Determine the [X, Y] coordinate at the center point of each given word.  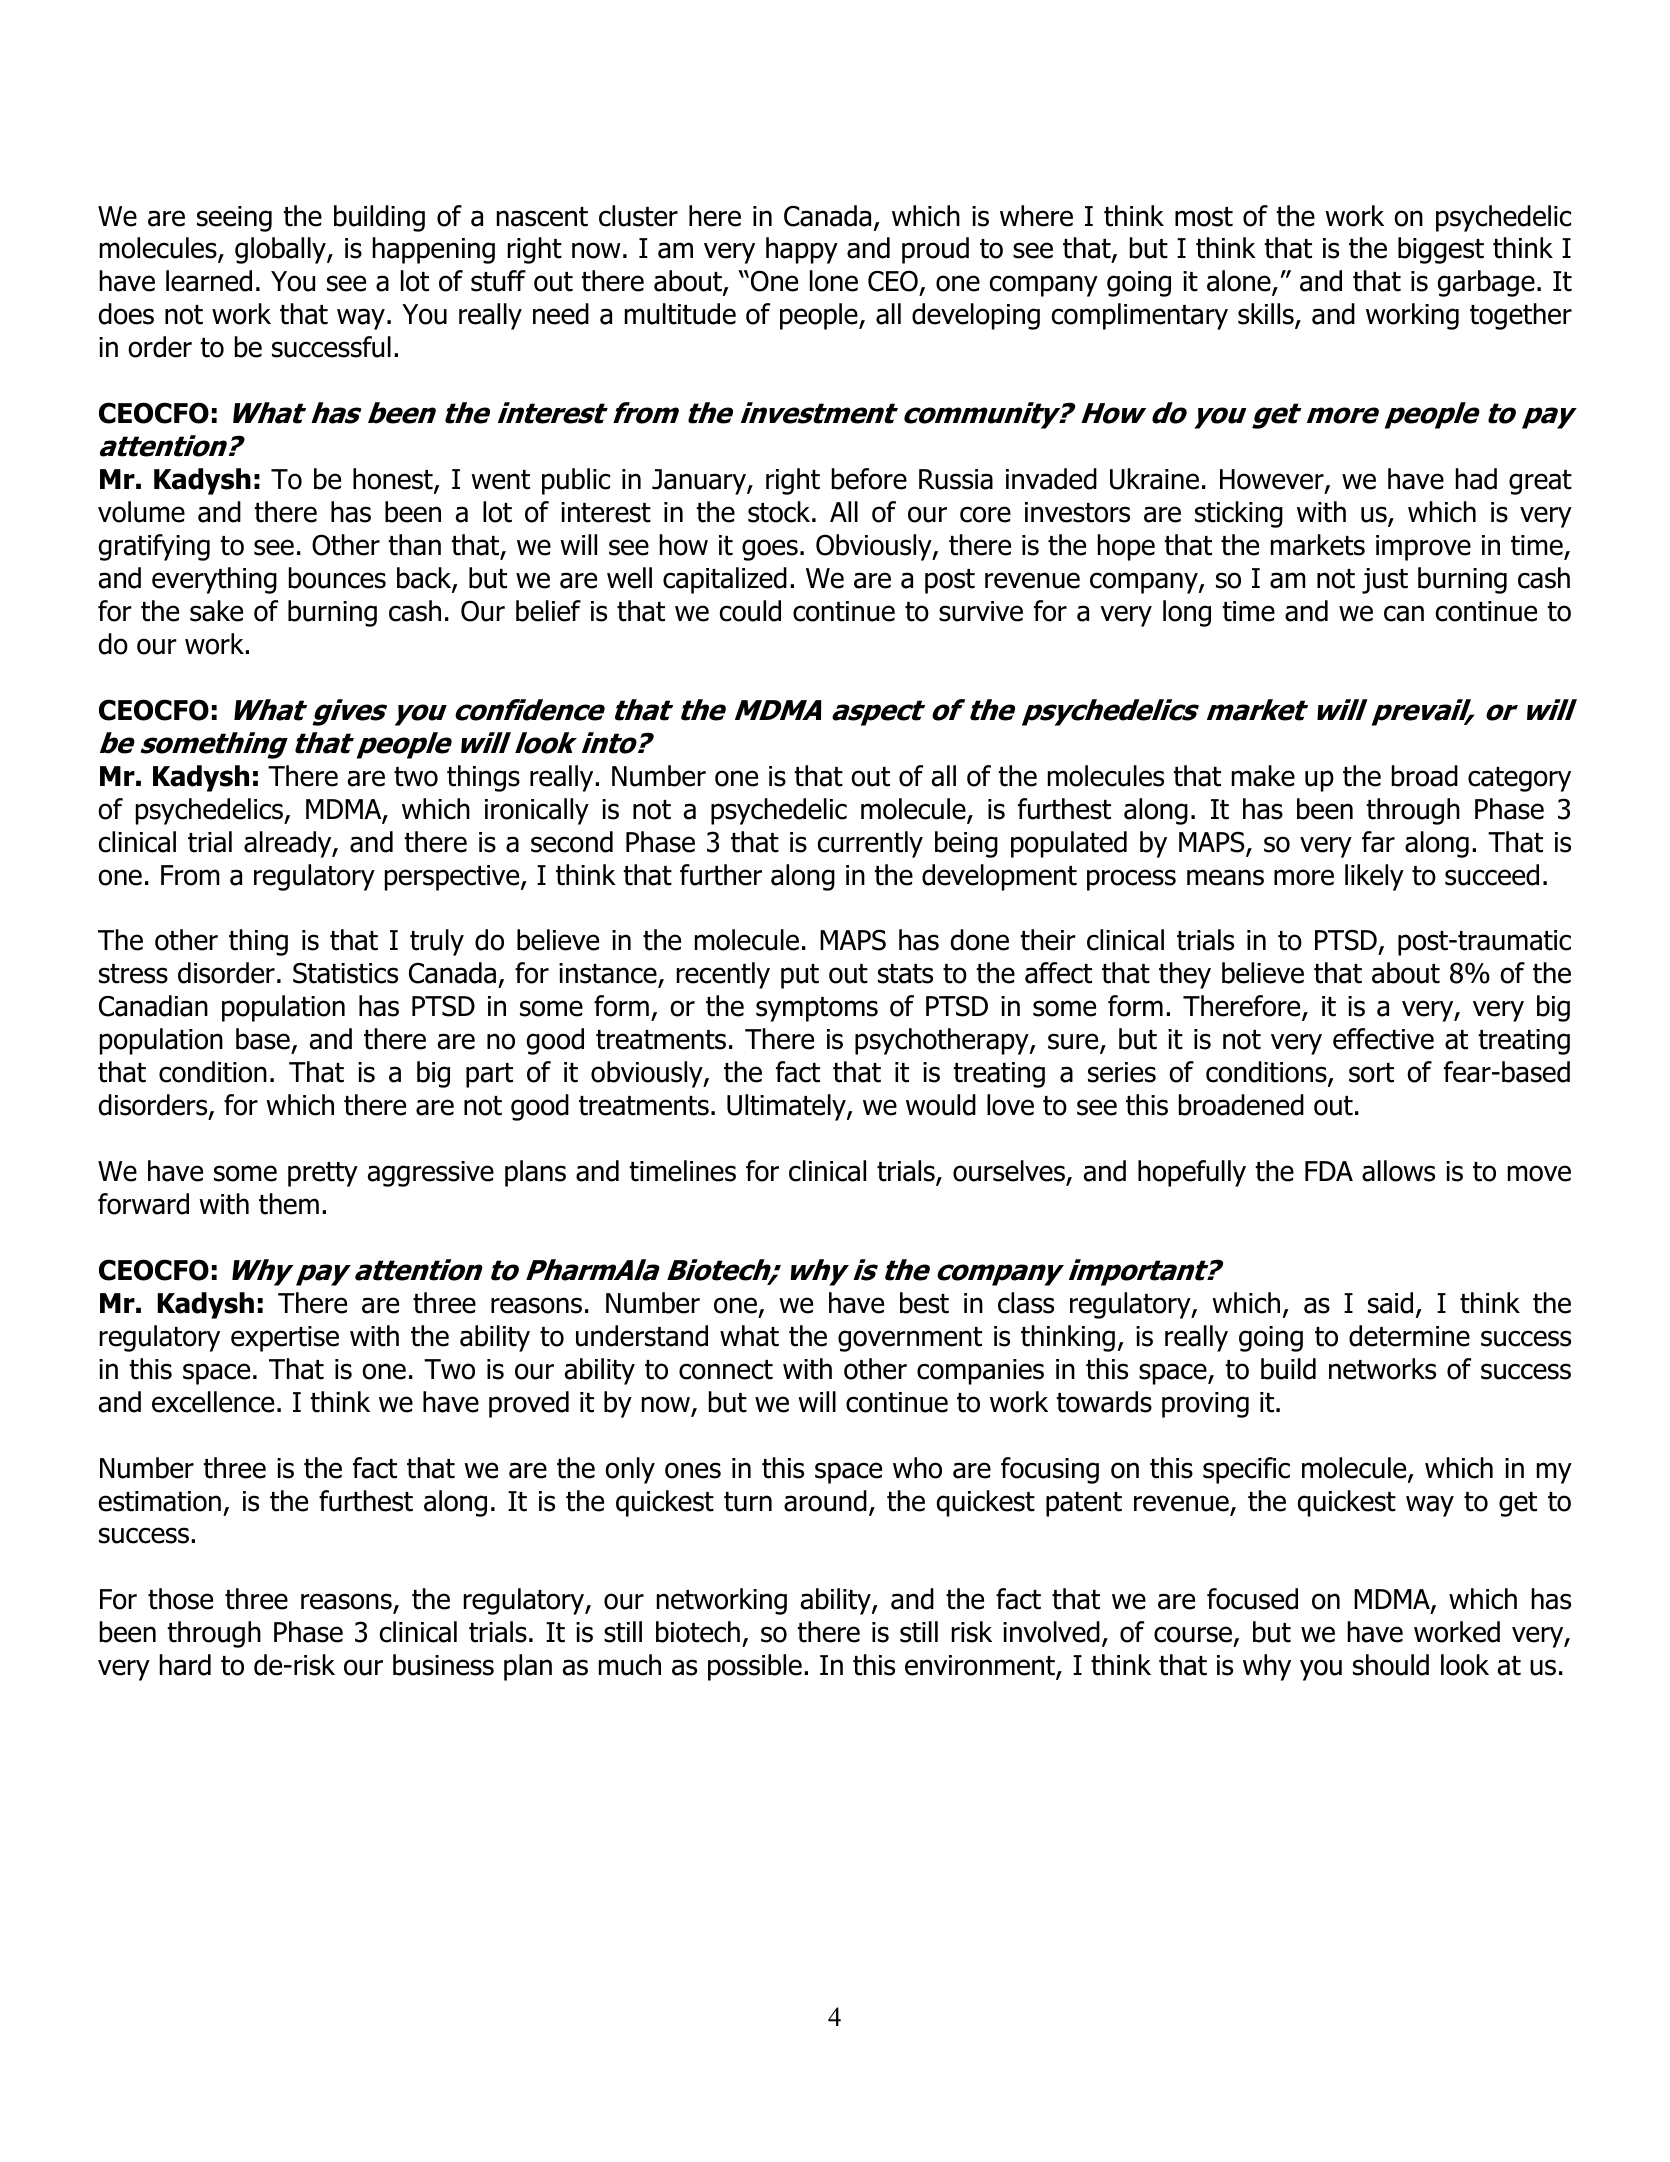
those [180, 1599]
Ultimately [787, 1107]
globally [281, 250]
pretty [323, 1174]
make [1263, 776]
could [750, 611]
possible [755, 1667]
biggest [1441, 250]
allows [1398, 1171]
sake [216, 611]
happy [802, 250]
